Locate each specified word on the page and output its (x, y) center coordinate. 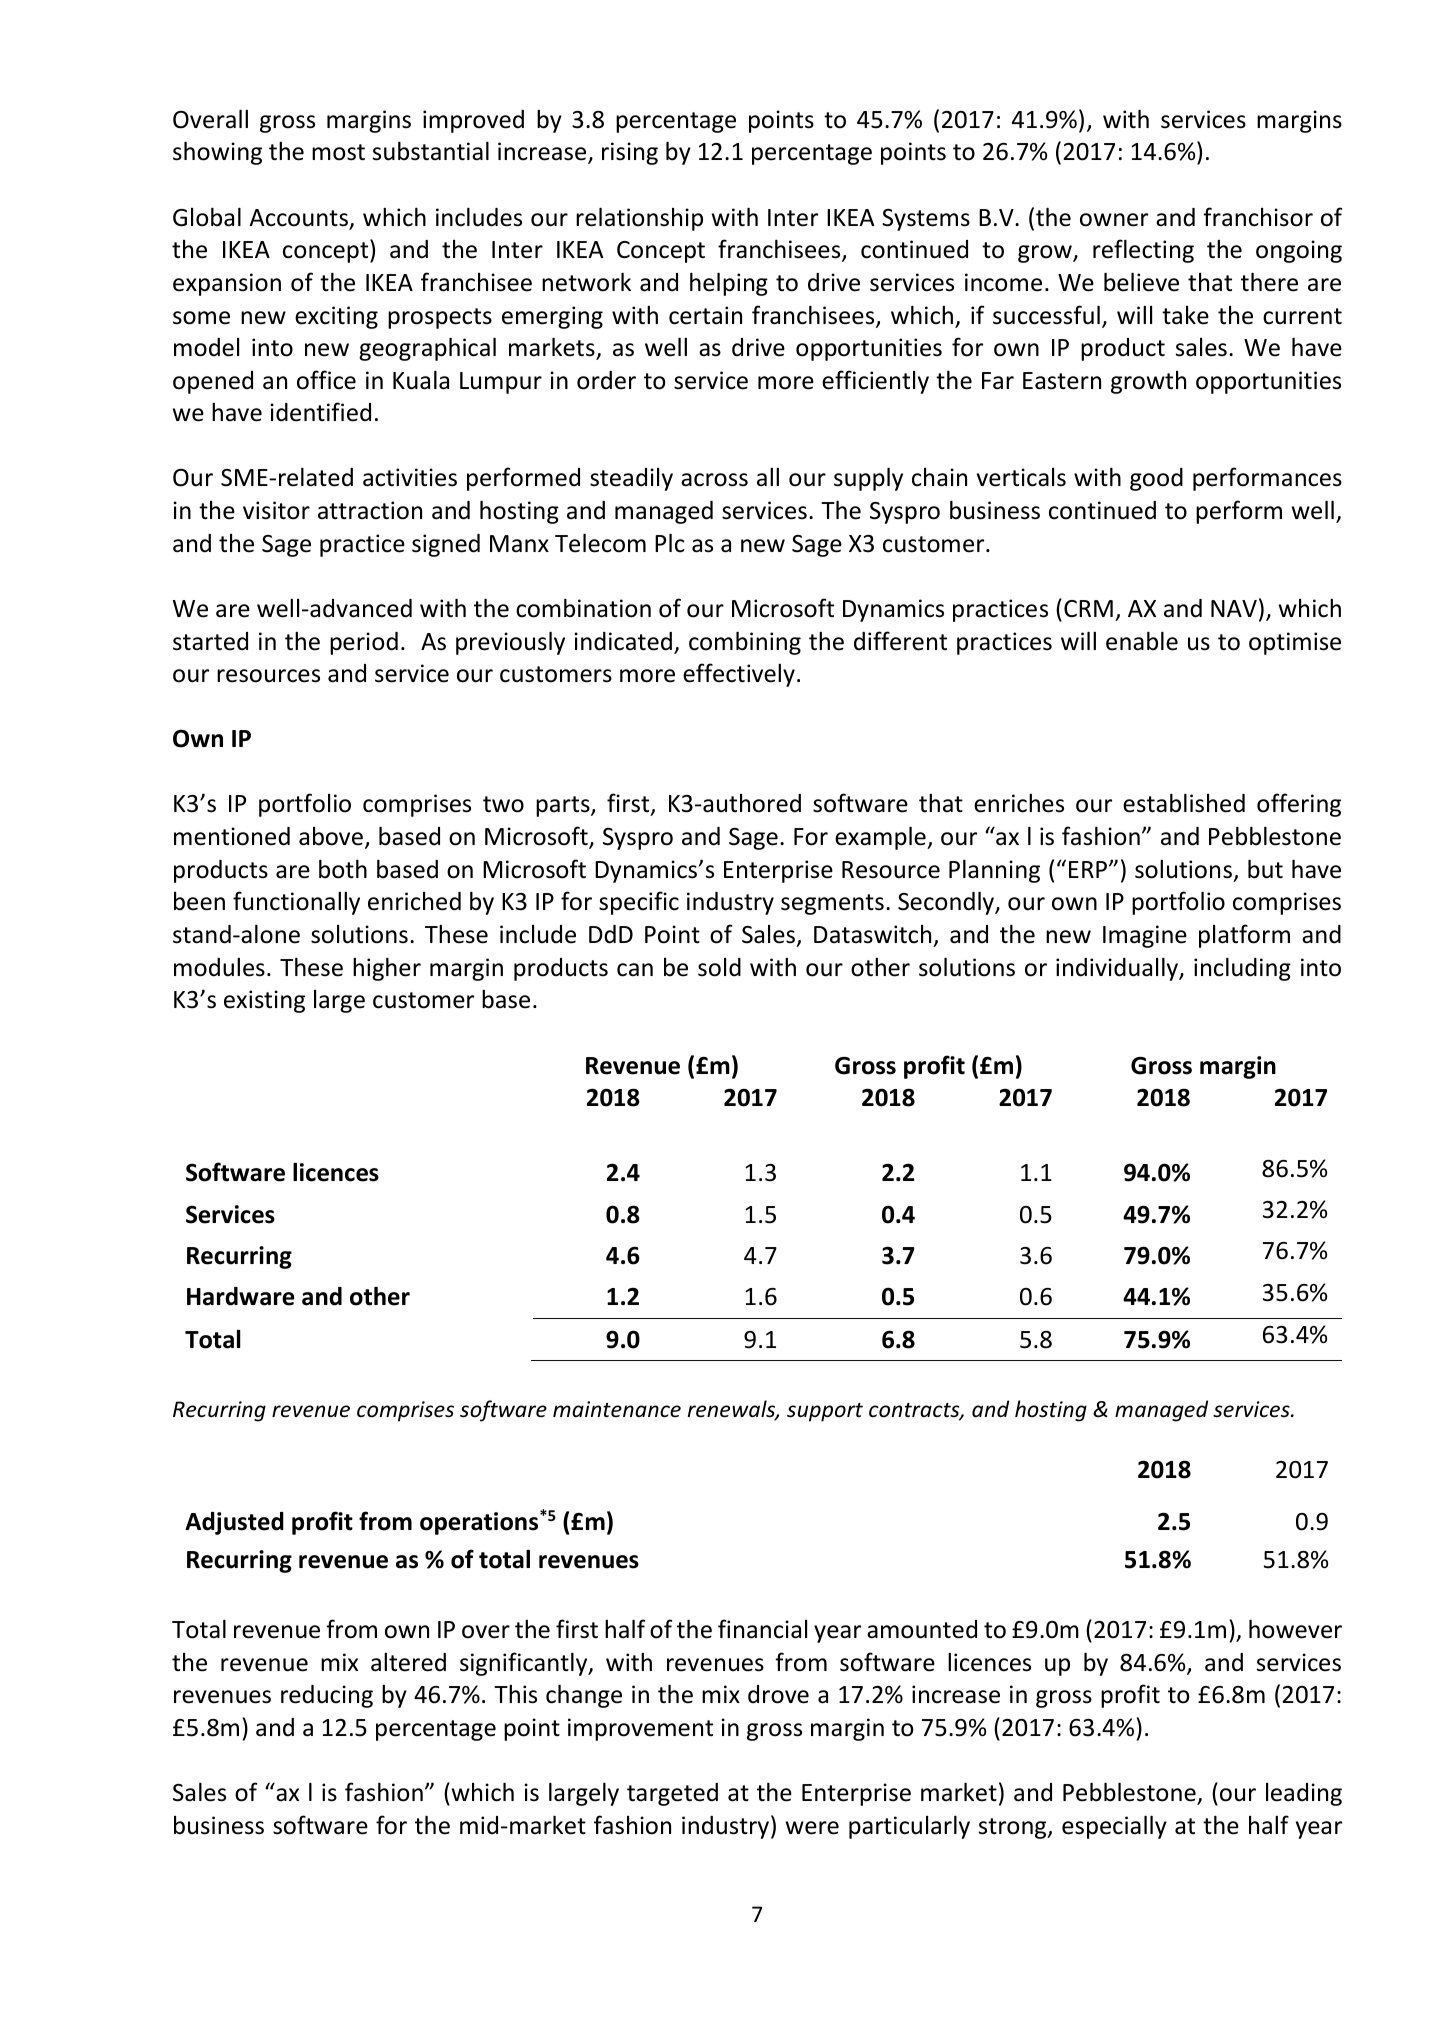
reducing (327, 1696)
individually (1118, 969)
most (338, 152)
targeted (672, 1794)
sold (719, 967)
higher (387, 969)
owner (1114, 220)
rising (630, 153)
